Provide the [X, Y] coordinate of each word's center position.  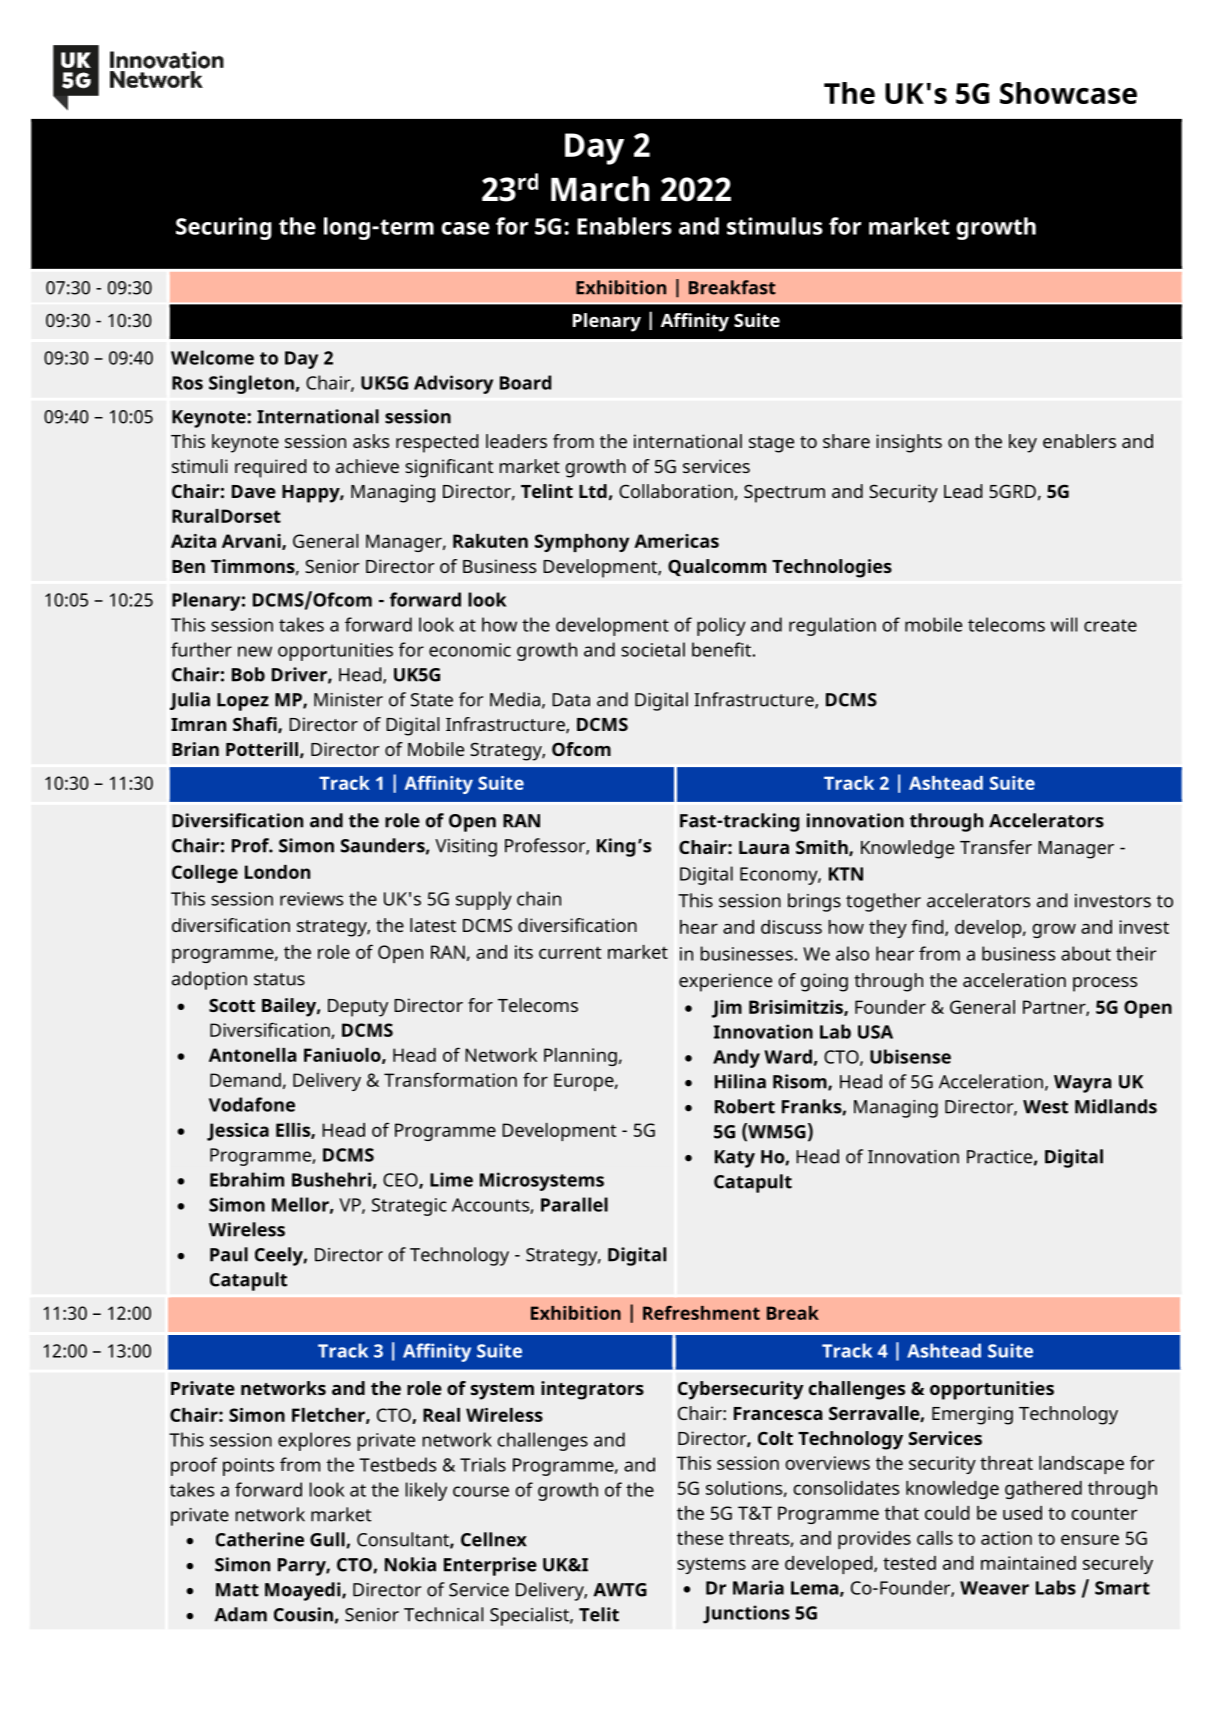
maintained [1028, 1563]
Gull [328, 1540]
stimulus [775, 226]
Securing [224, 228]
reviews [311, 899]
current [570, 952]
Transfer [996, 847]
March [600, 189]
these [700, 1538]
